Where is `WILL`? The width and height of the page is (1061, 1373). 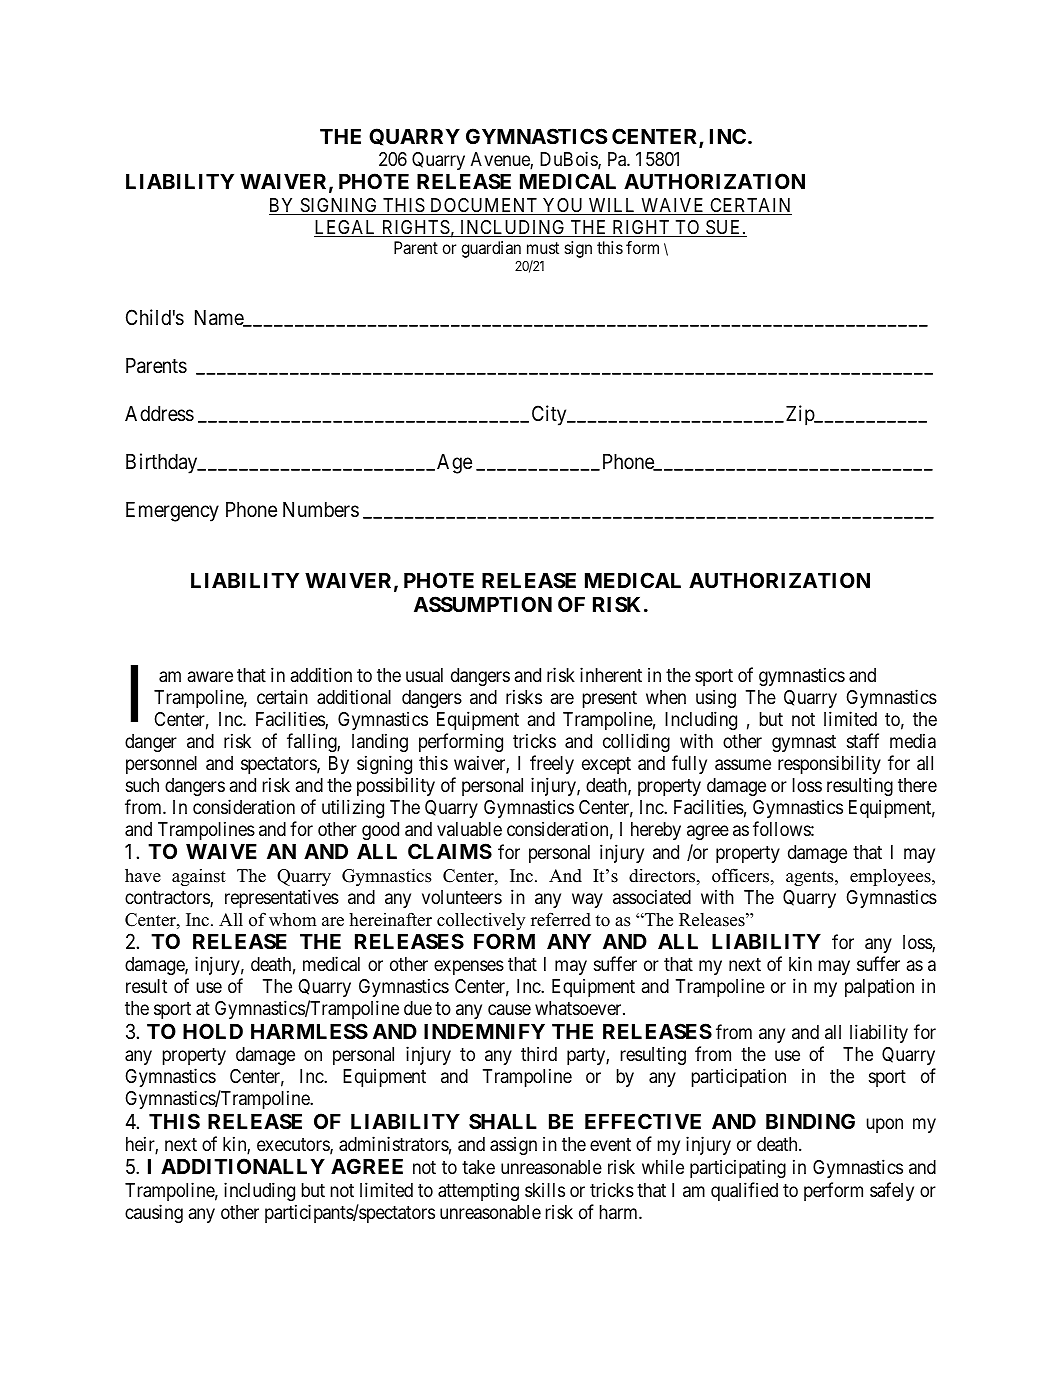
WILL is located at coordinates (612, 206).
